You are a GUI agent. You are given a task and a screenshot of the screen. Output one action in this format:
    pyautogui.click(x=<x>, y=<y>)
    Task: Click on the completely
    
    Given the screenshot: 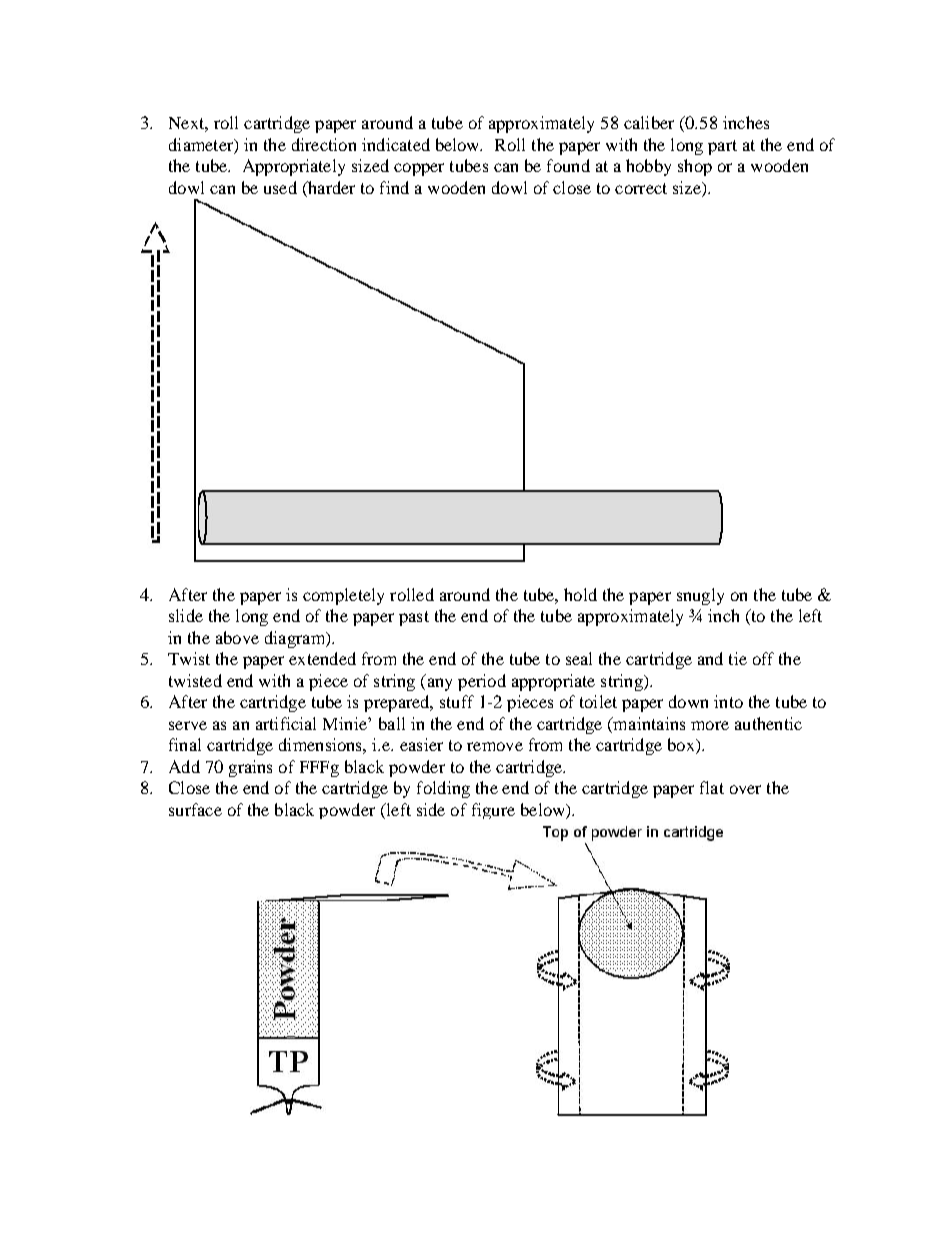 What is the action you would take?
    pyautogui.click(x=343, y=596)
